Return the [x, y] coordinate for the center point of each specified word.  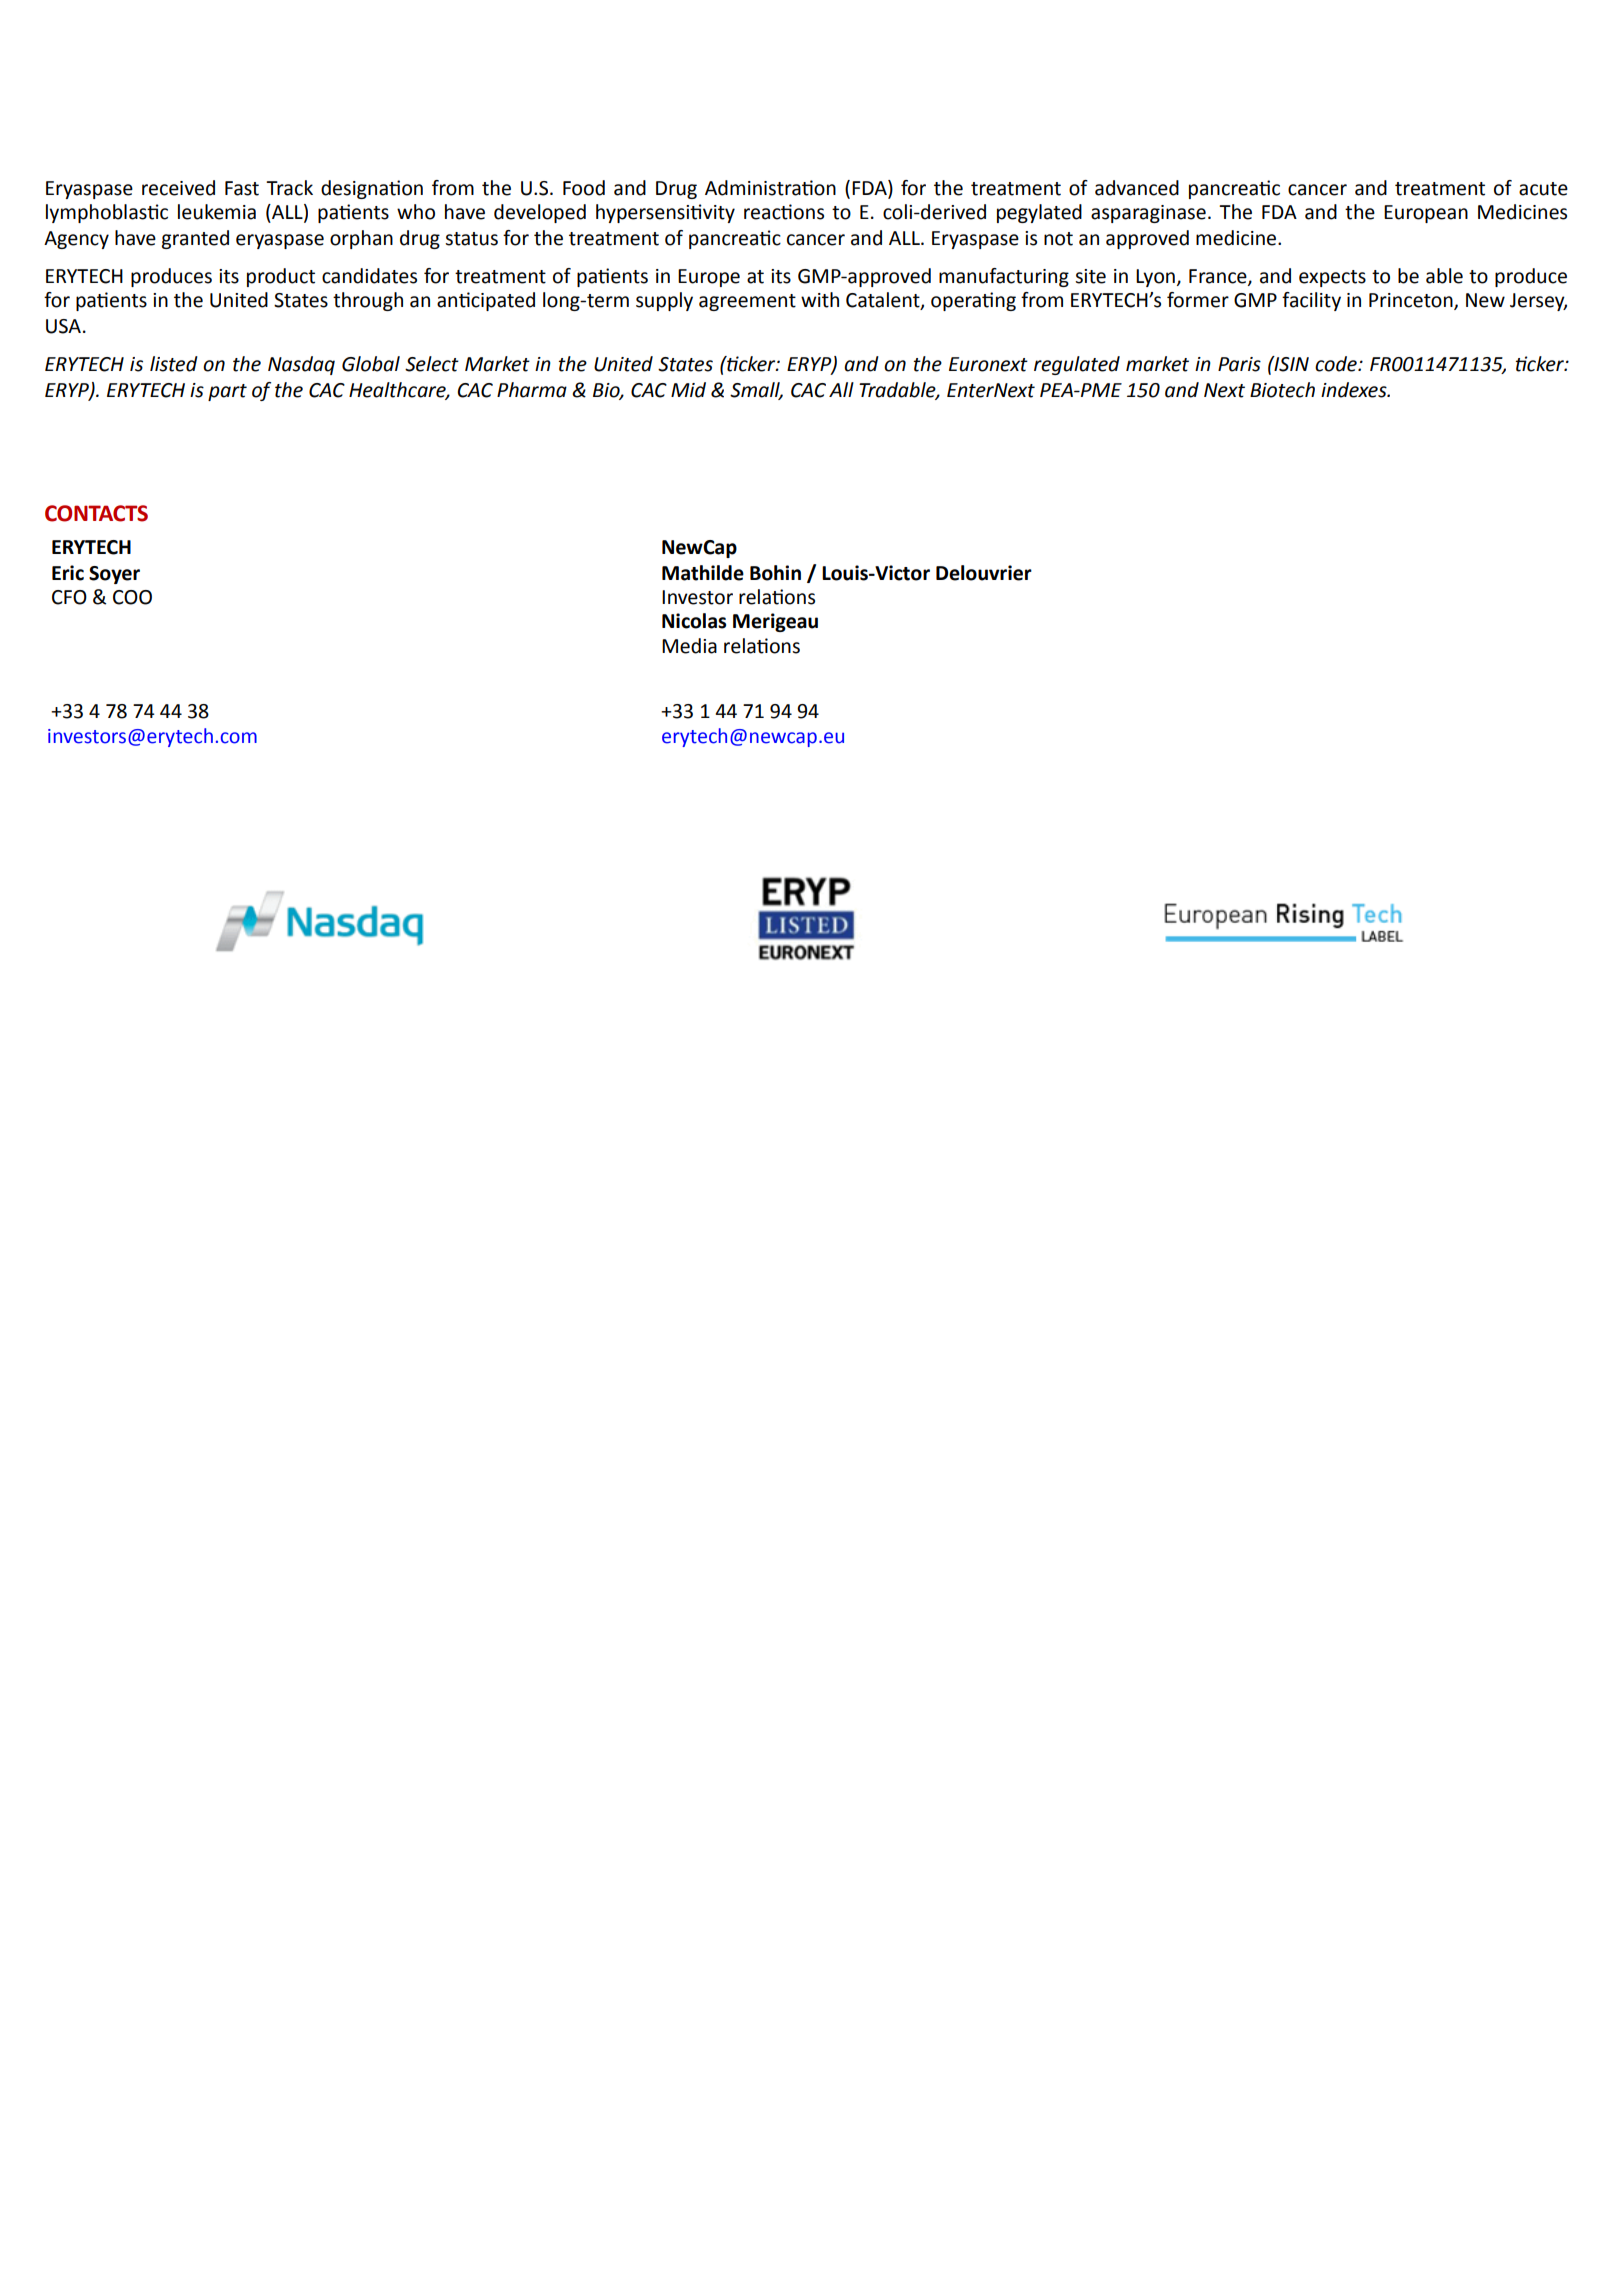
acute [1543, 189]
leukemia [217, 212]
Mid [688, 390]
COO [132, 597]
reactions [784, 212]
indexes [1355, 390]
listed [174, 364]
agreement [747, 302]
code [1337, 364]
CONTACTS [96, 513]
